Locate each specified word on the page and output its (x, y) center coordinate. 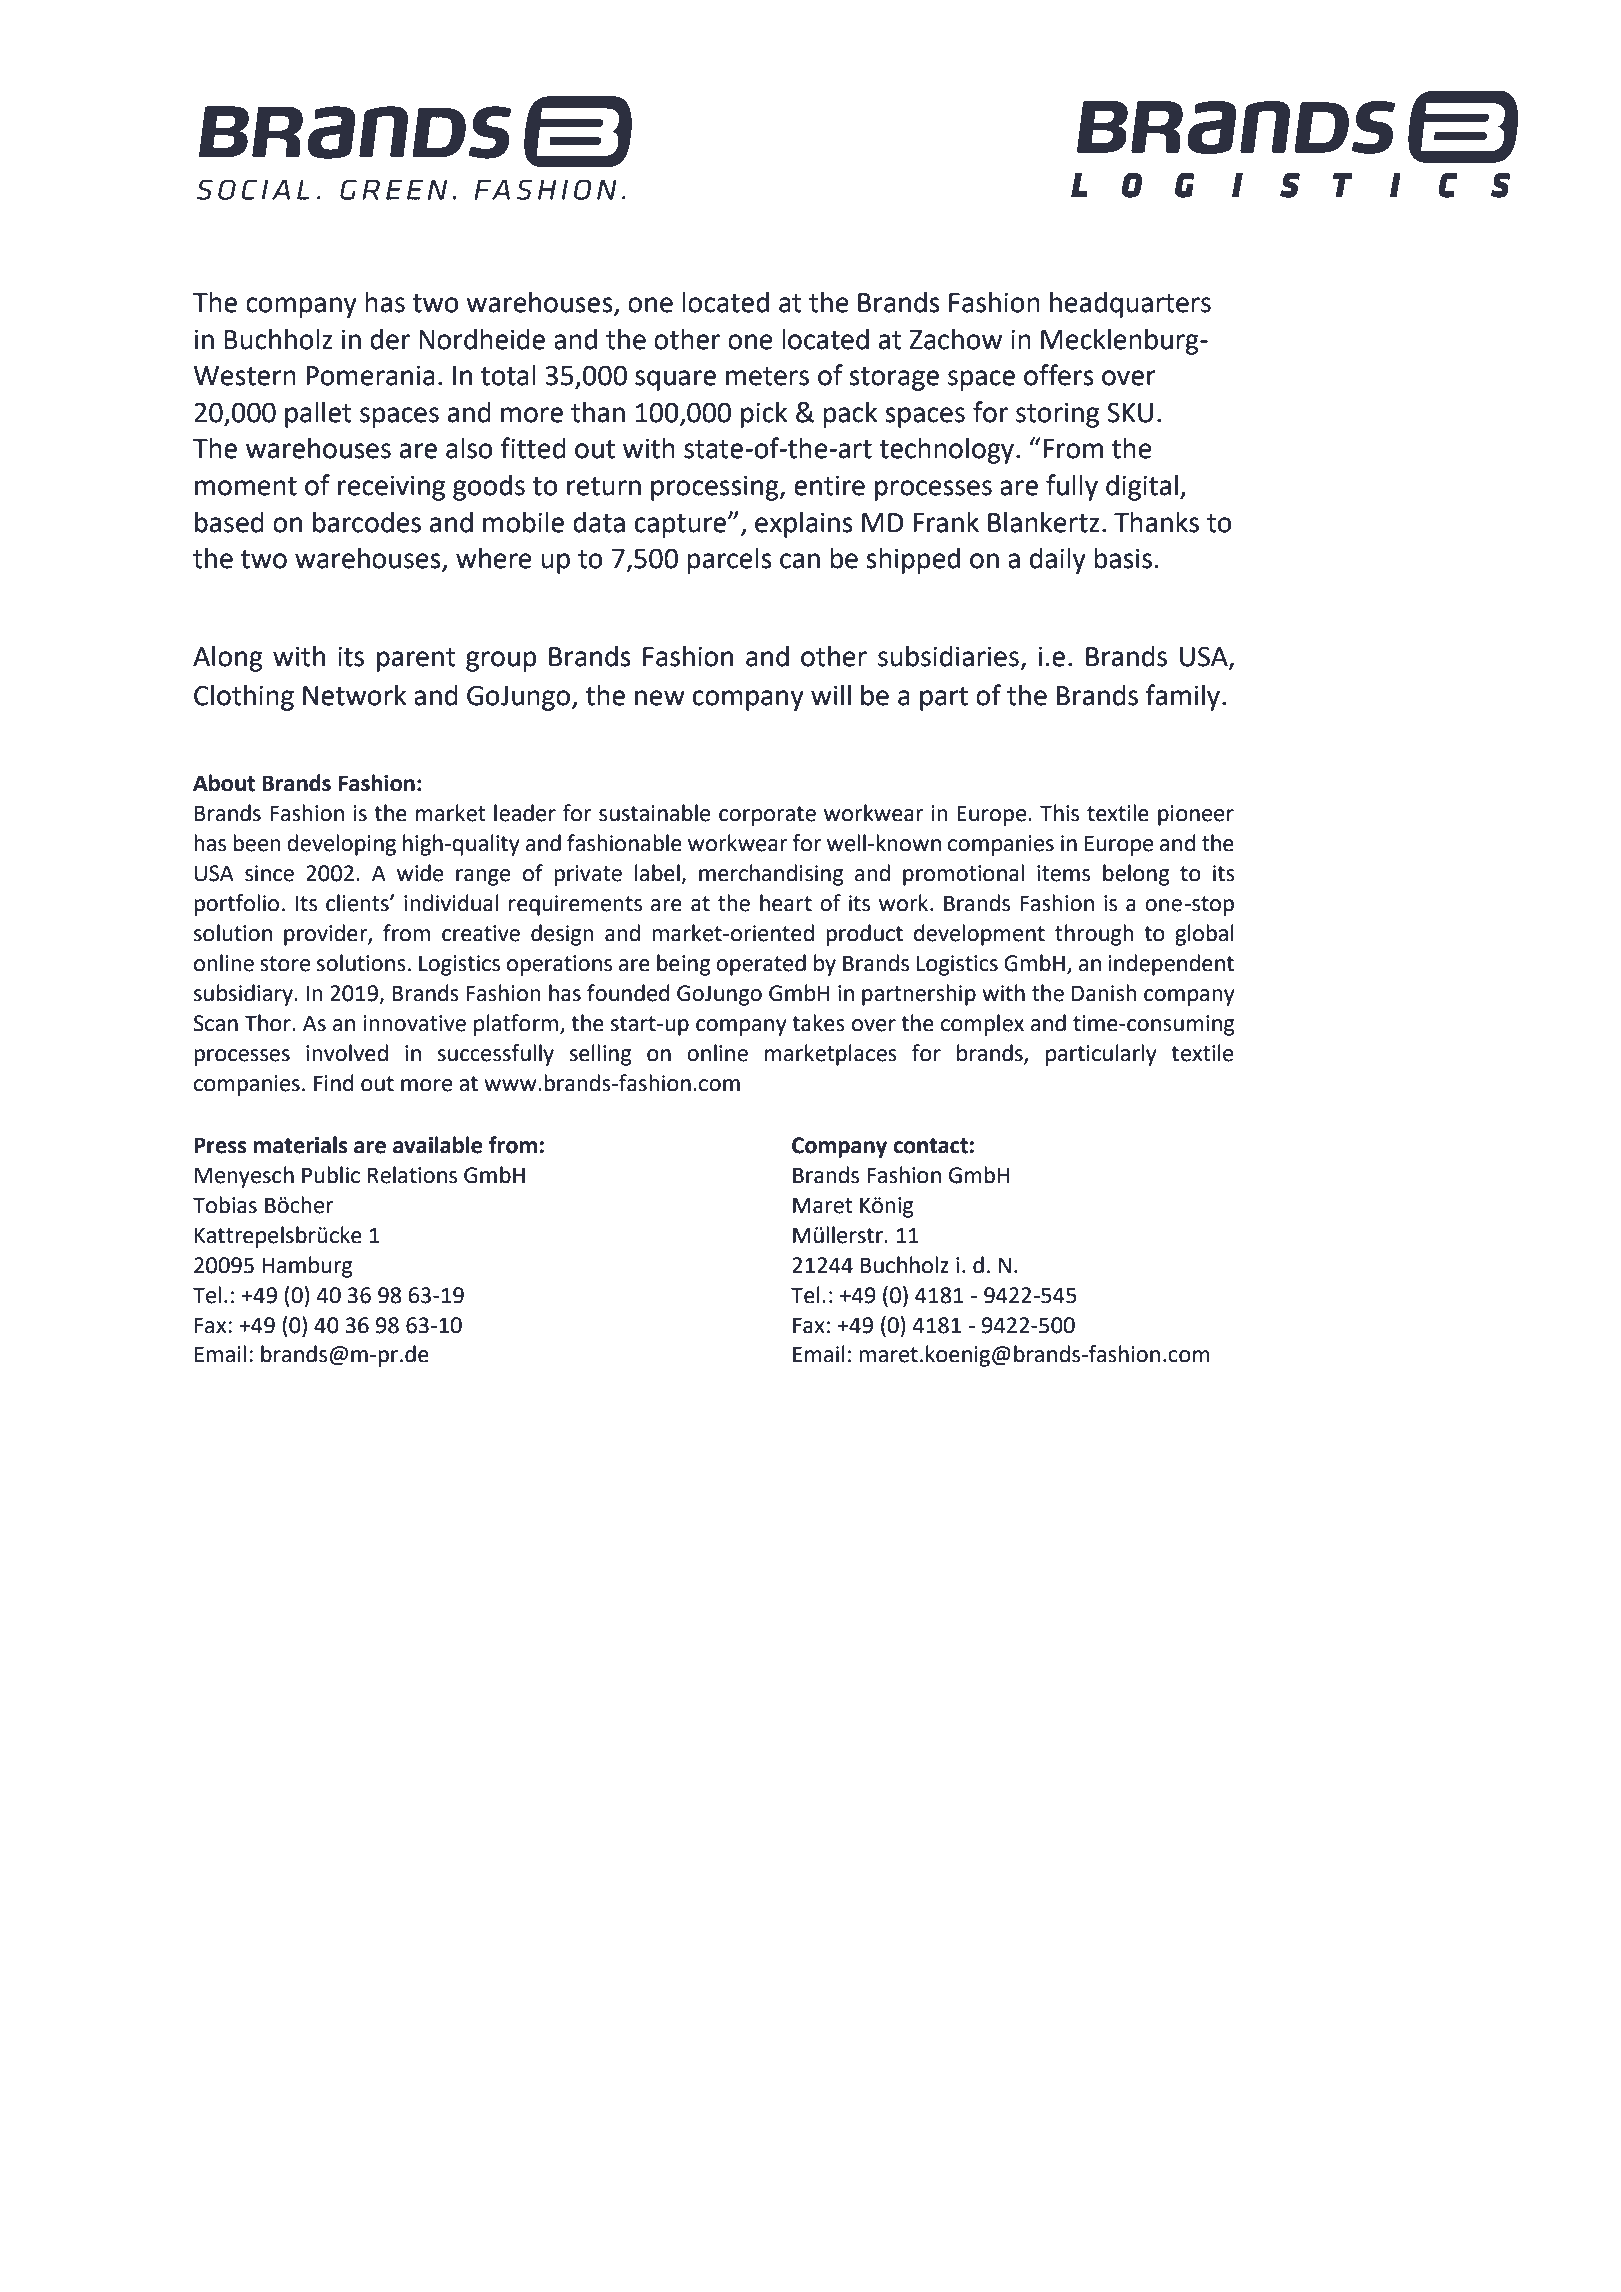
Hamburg (307, 1267)
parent (416, 660)
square (675, 380)
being (684, 965)
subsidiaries (948, 656)
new (660, 698)
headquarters (1130, 304)
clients (358, 903)
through (1094, 935)
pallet (318, 415)
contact (930, 1146)
